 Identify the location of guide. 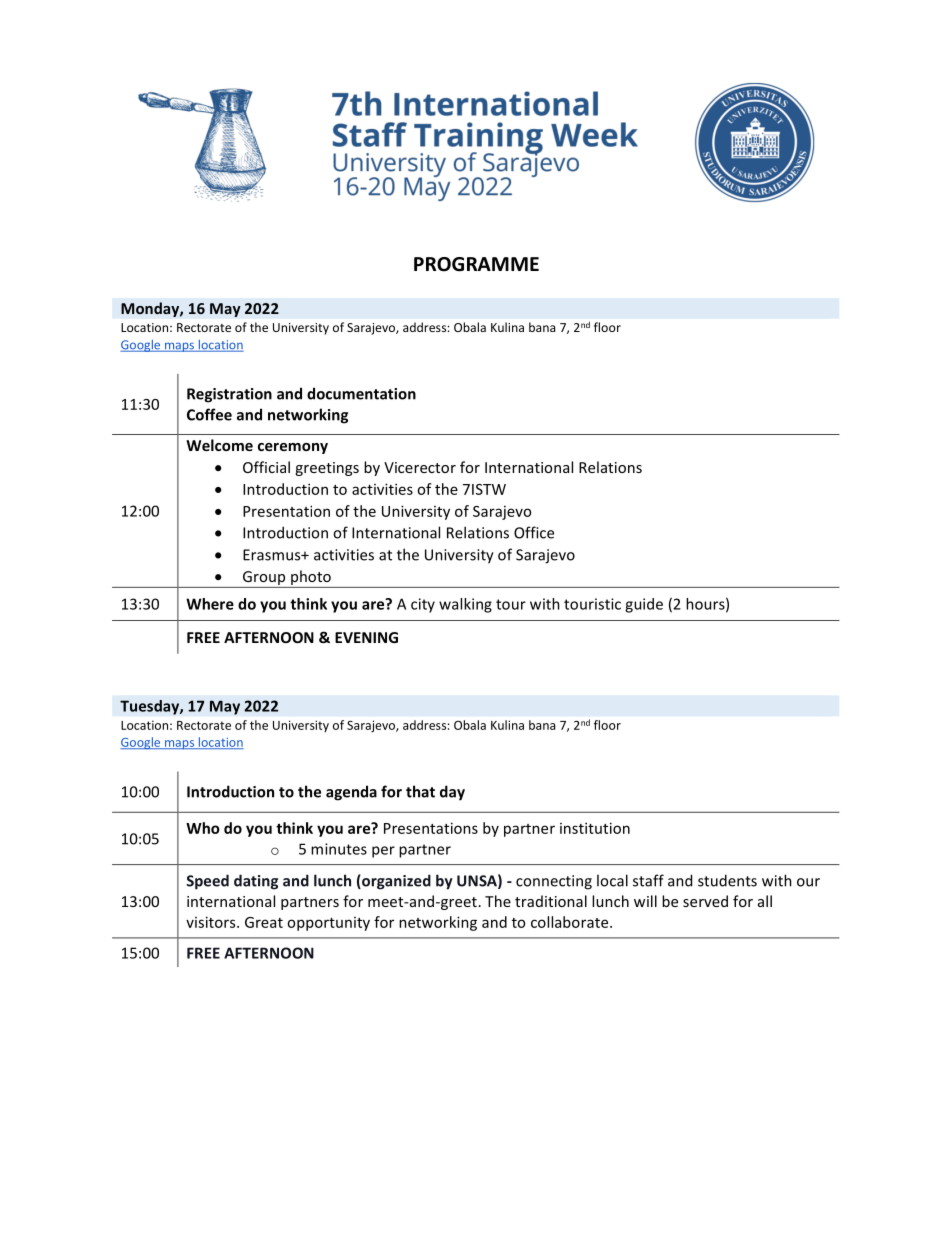
(644, 605).
